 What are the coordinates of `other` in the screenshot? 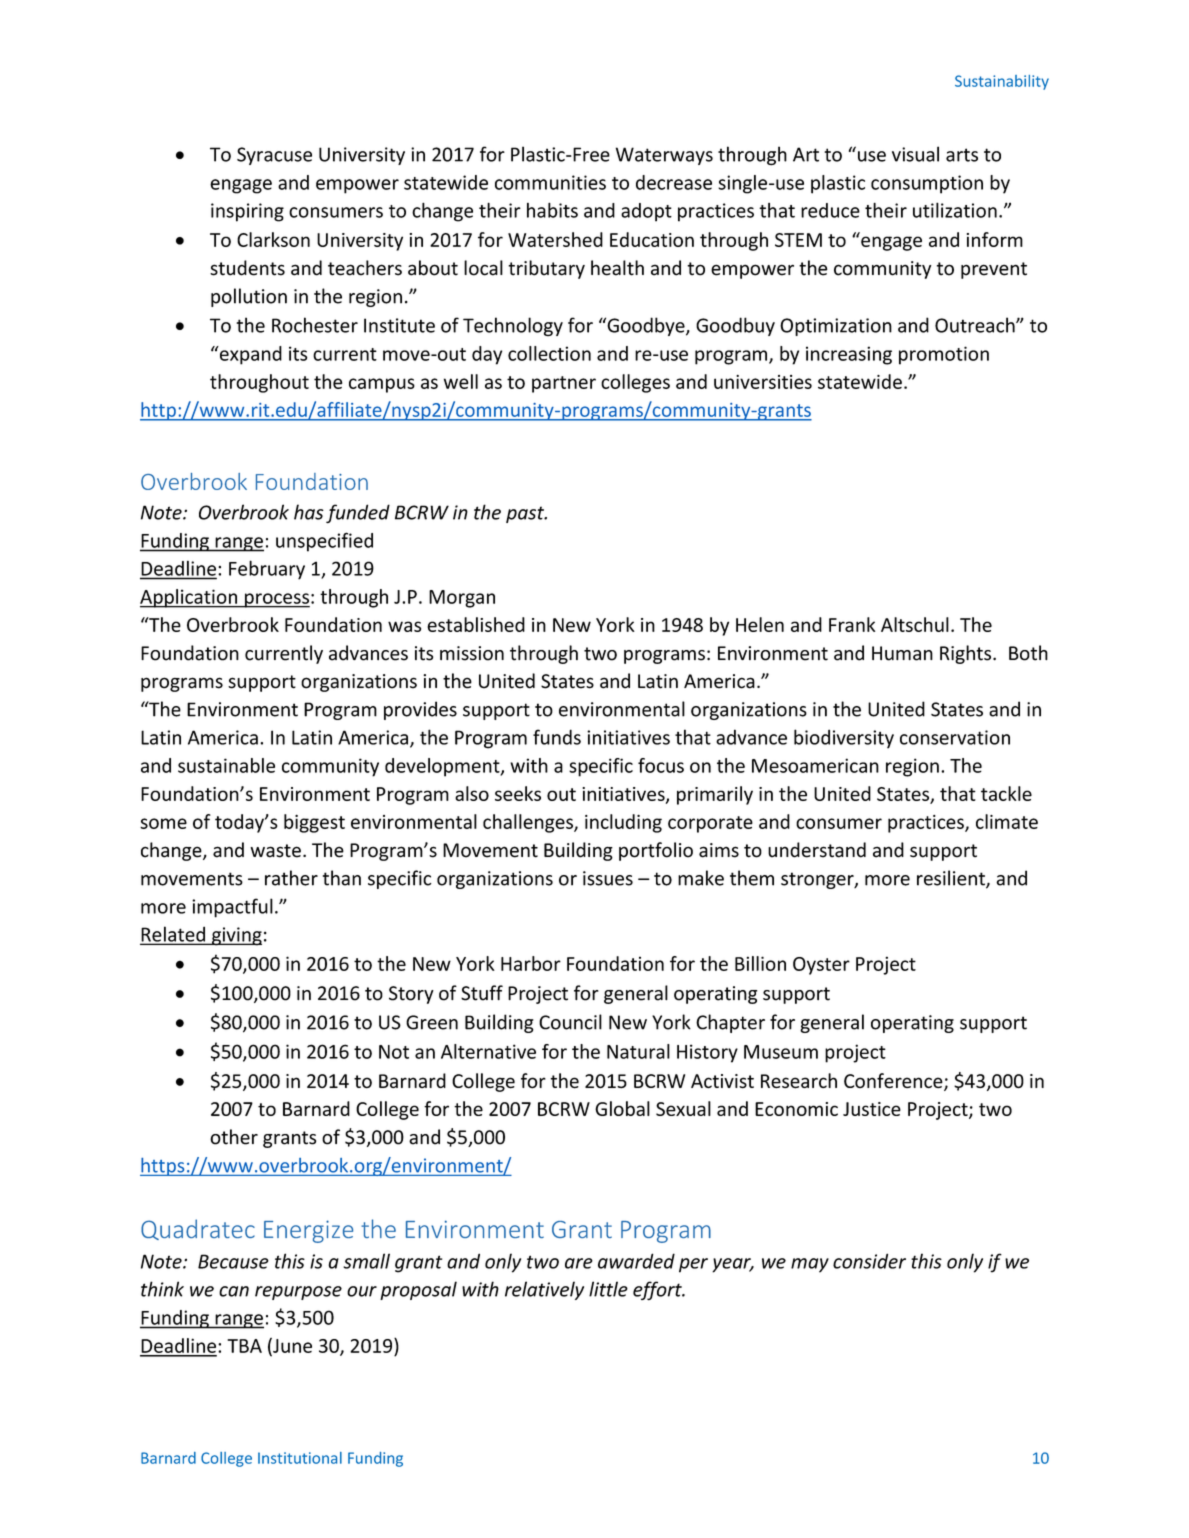 It's located at (234, 1137).
